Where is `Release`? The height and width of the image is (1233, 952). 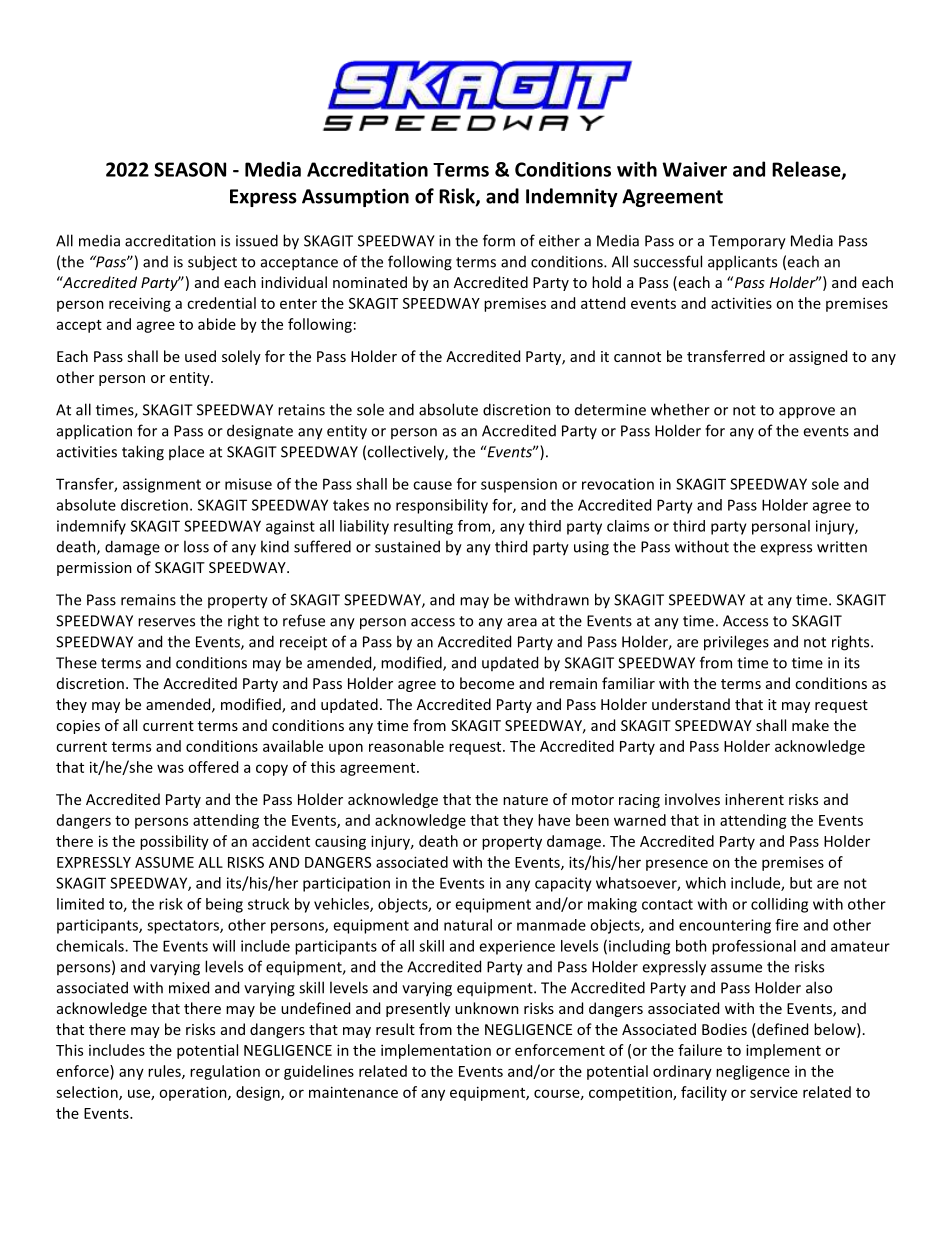 Release is located at coordinates (807, 170).
